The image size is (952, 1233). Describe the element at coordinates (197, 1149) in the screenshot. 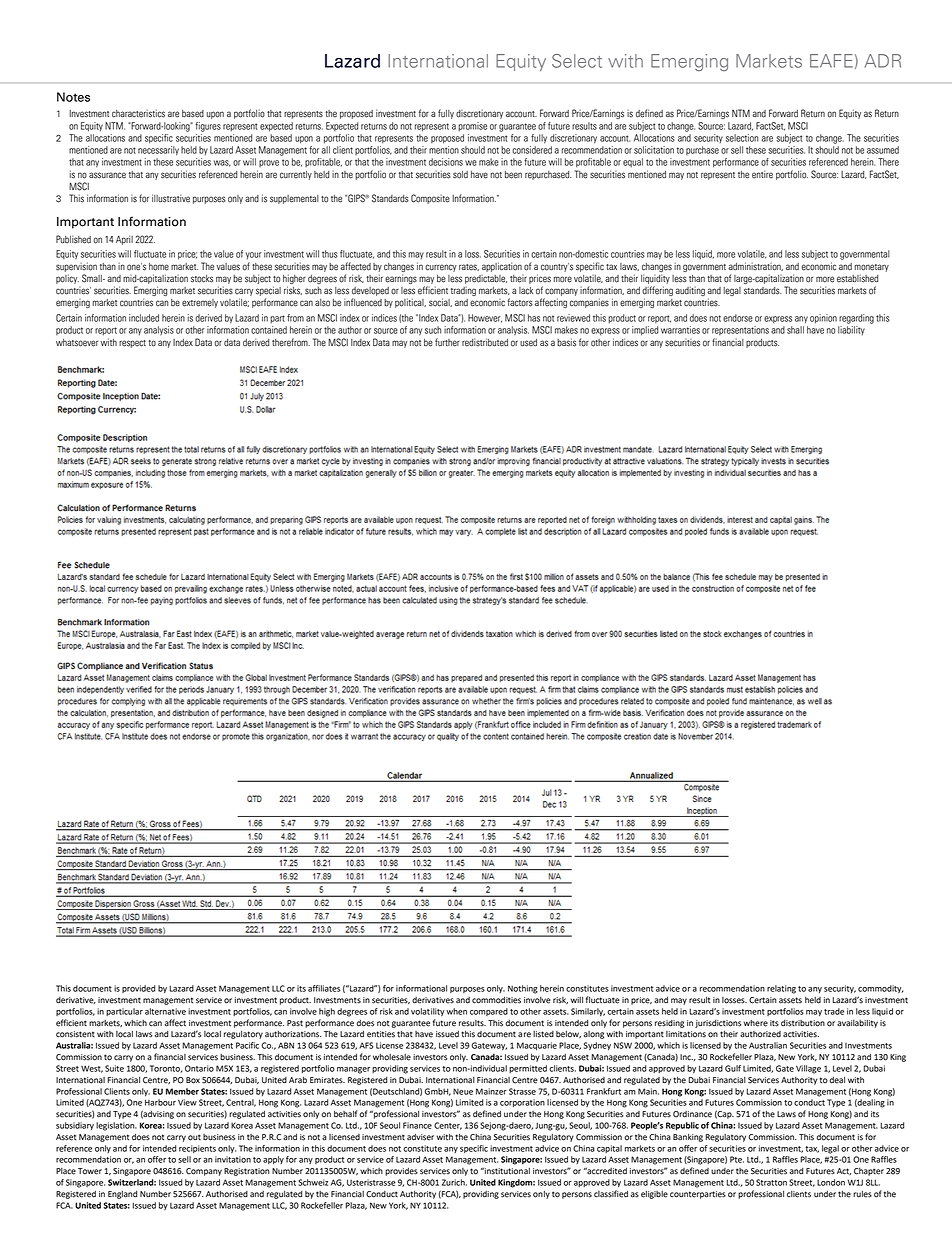

I see `recipients` at that location.
